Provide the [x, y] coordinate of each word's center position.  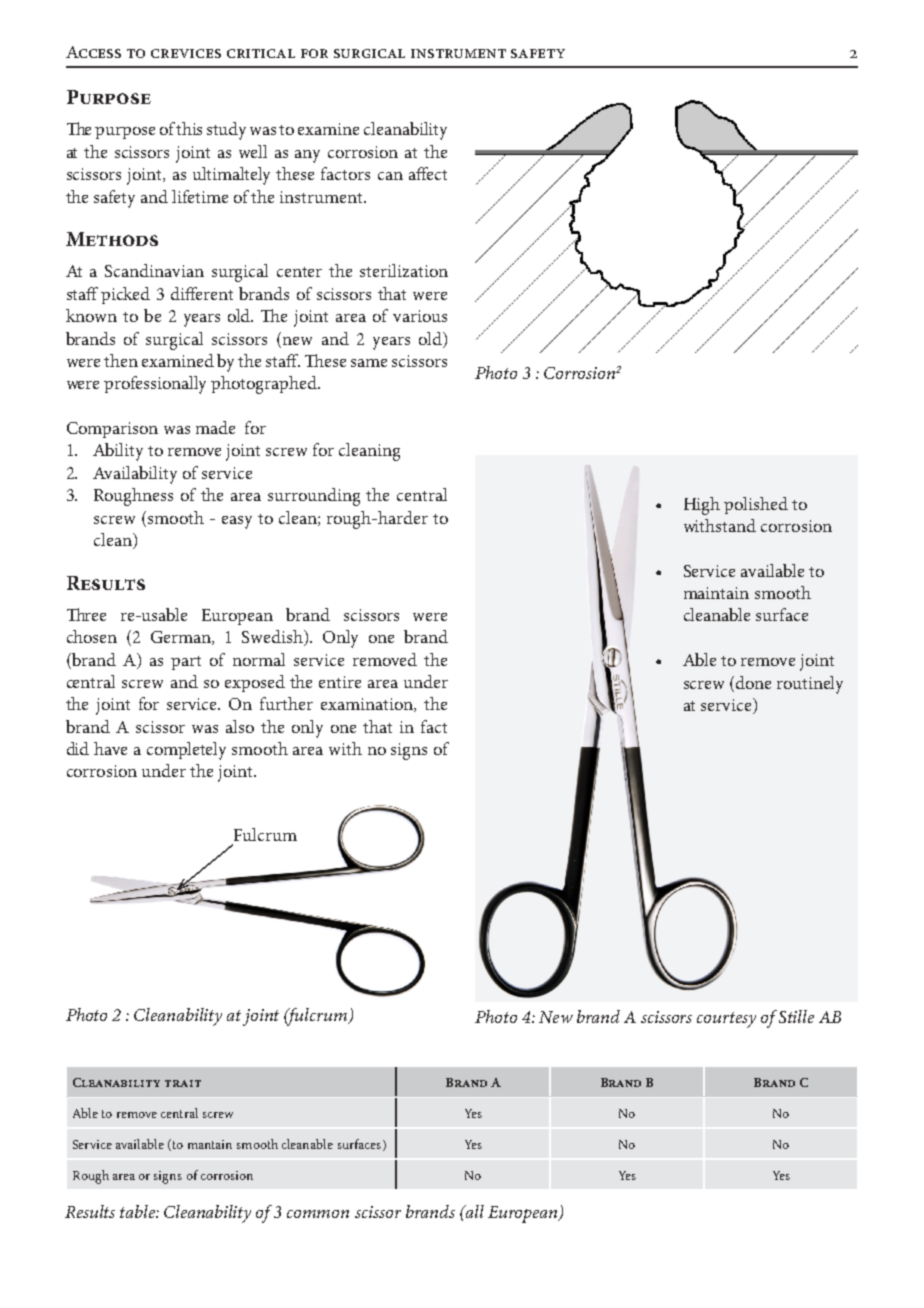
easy [237, 522]
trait [183, 1083]
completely [186, 751]
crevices [186, 53]
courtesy [726, 1020]
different [202, 293]
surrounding [314, 497]
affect [428, 173]
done [753, 682]
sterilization [404, 270]
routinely [810, 685]
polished [756, 505]
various [420, 316]
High [702, 506]
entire [340, 682]
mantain [210, 1144]
